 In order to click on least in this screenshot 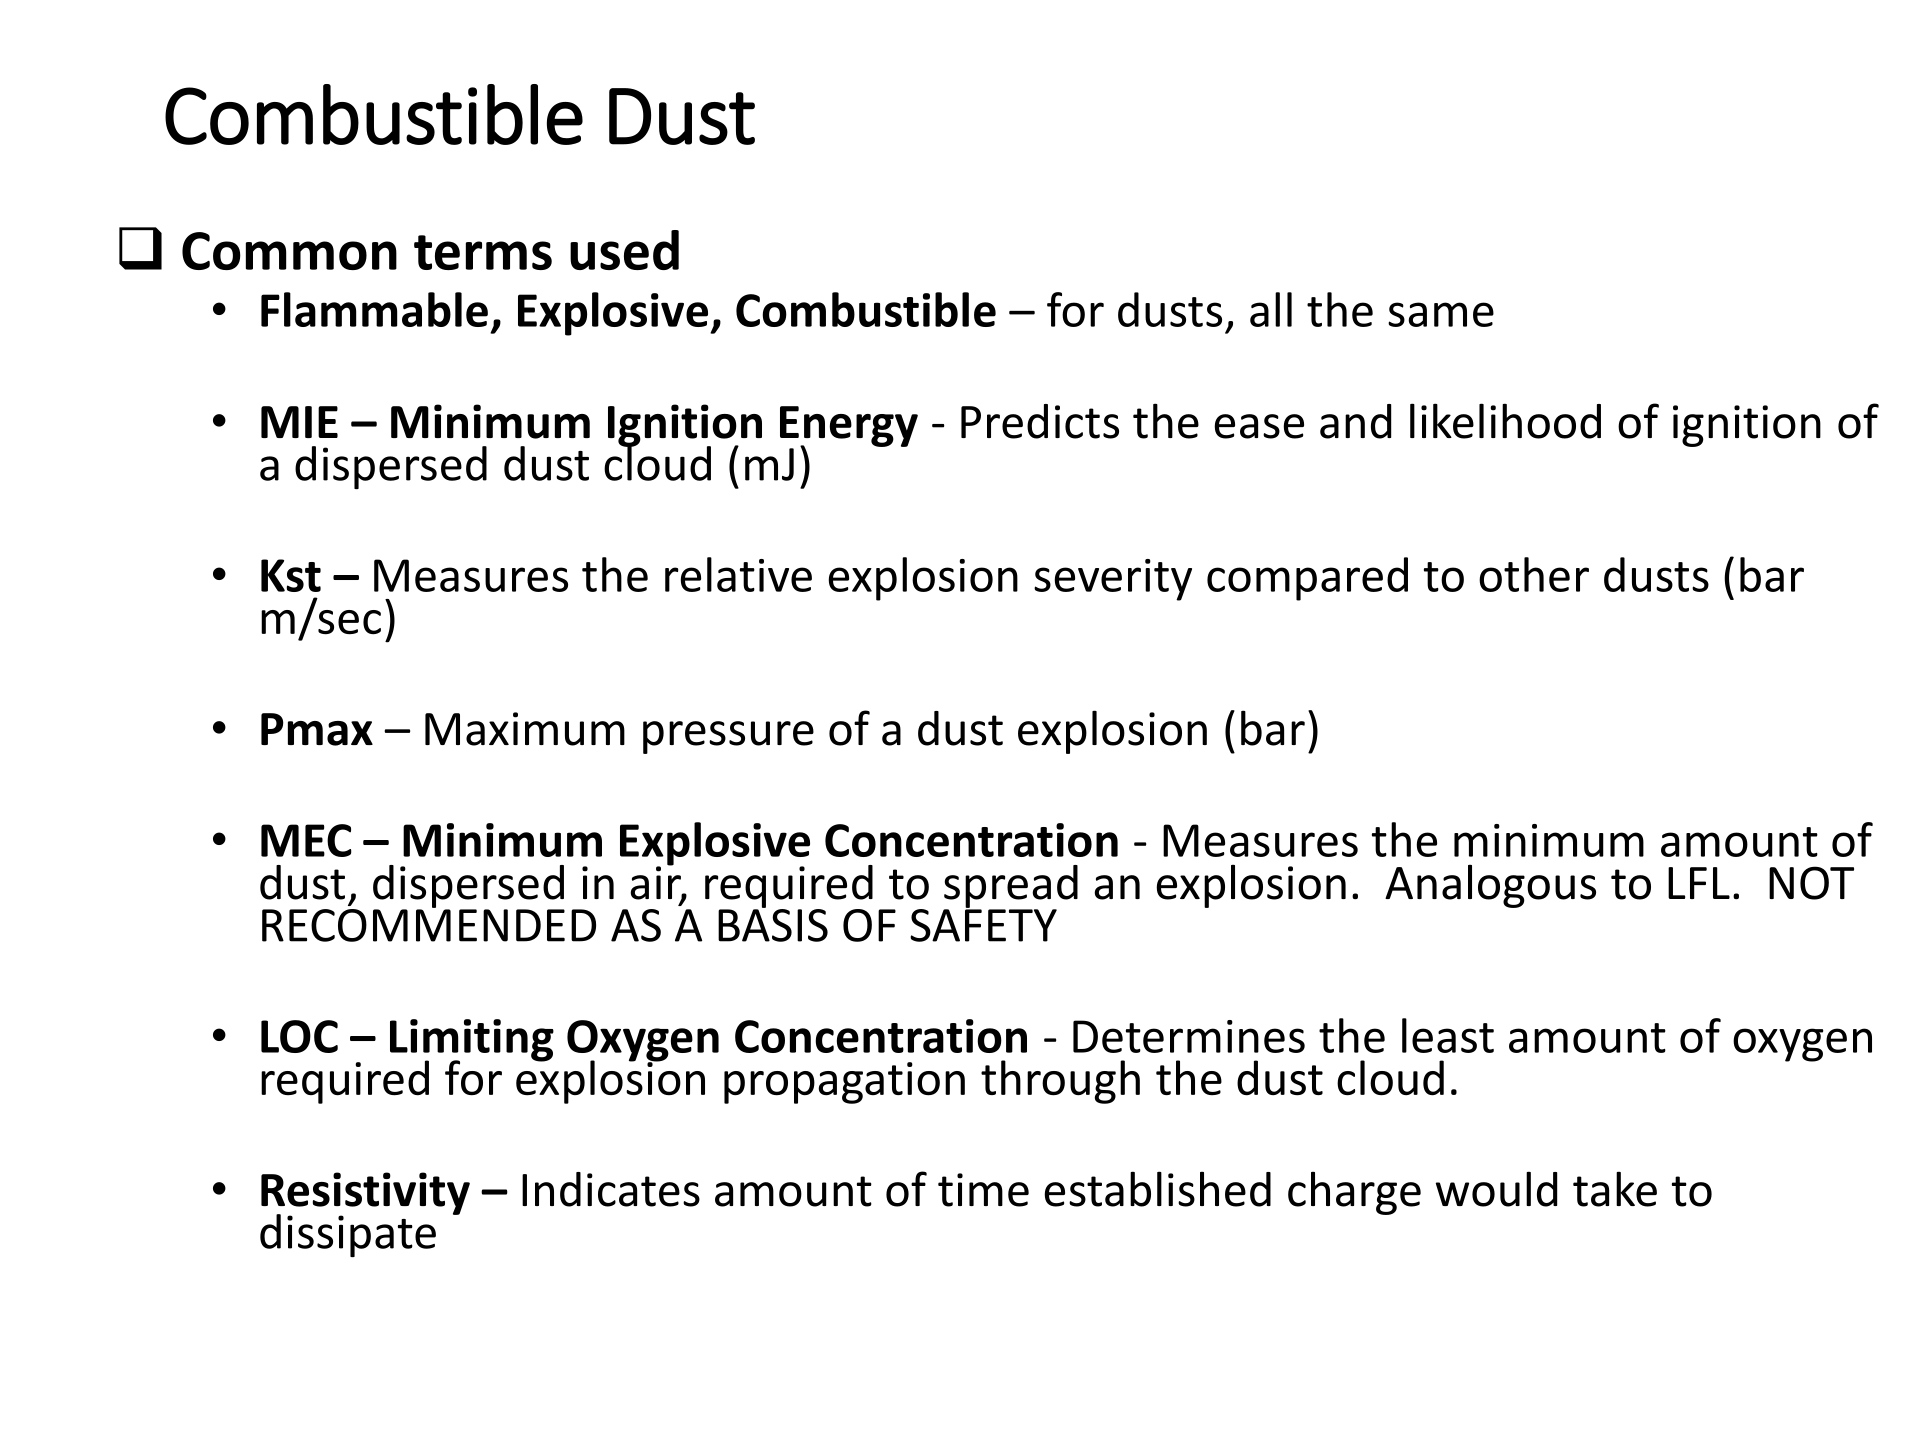, I will do `click(1448, 1035)`.
